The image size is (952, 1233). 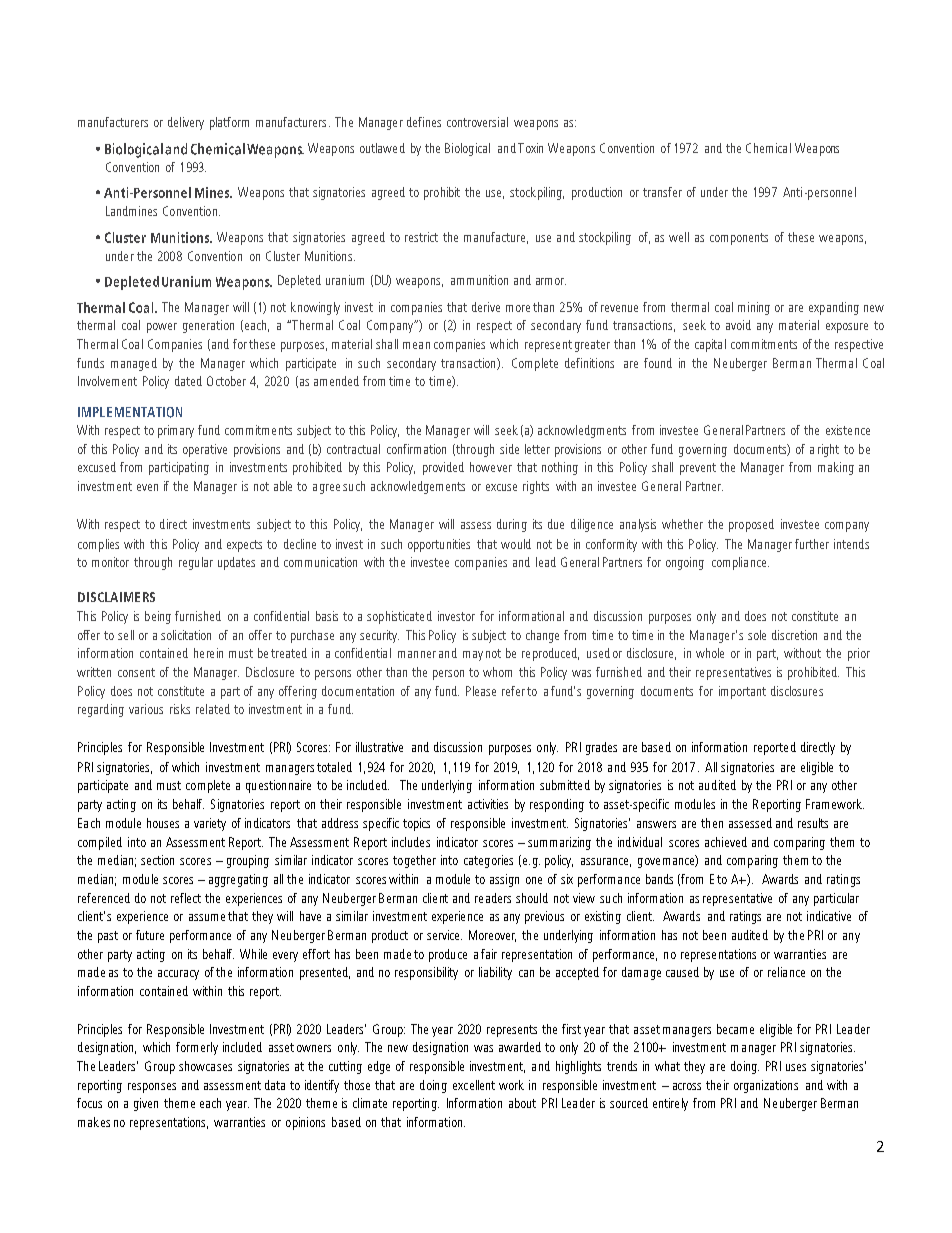 I want to click on Chemical, so click(x=768, y=148).
